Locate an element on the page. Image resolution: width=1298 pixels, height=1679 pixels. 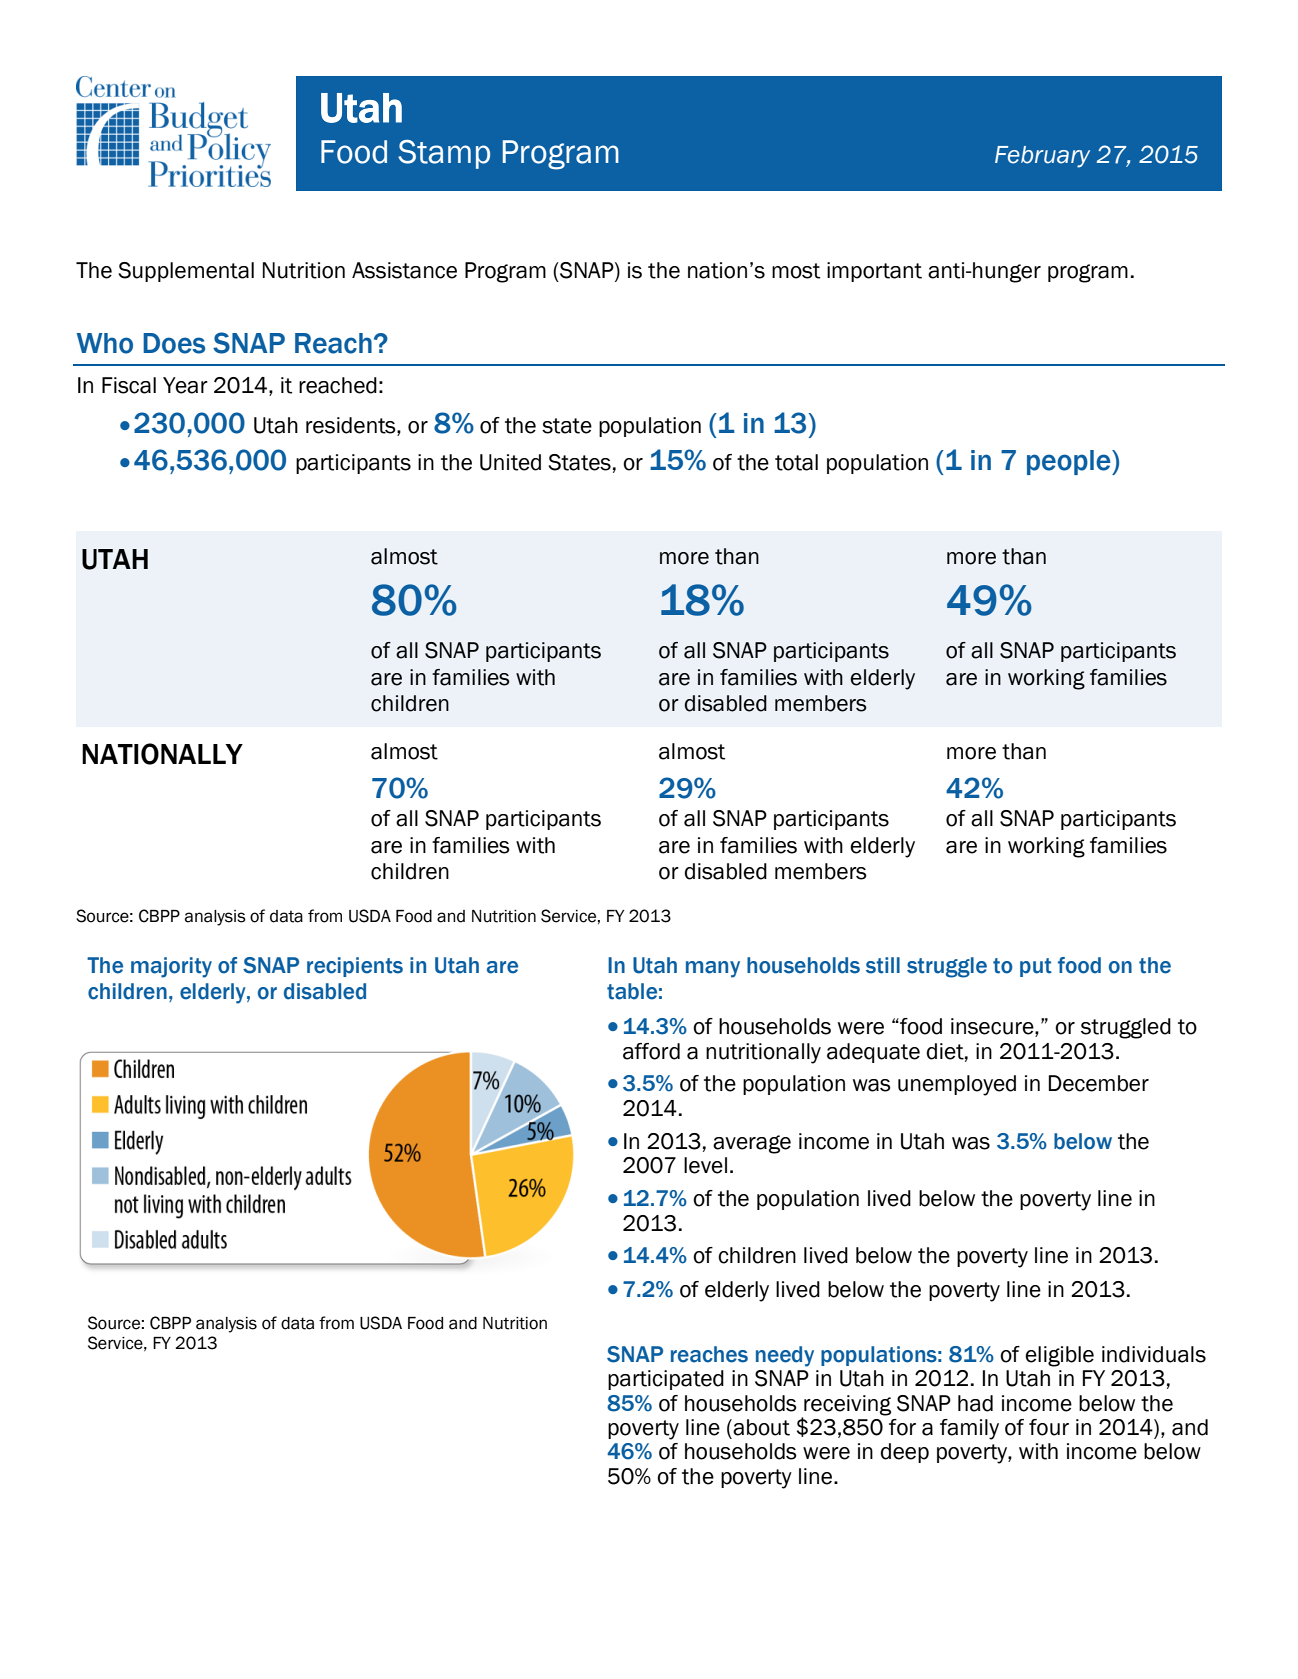
Supplemental is located at coordinates (186, 272).
